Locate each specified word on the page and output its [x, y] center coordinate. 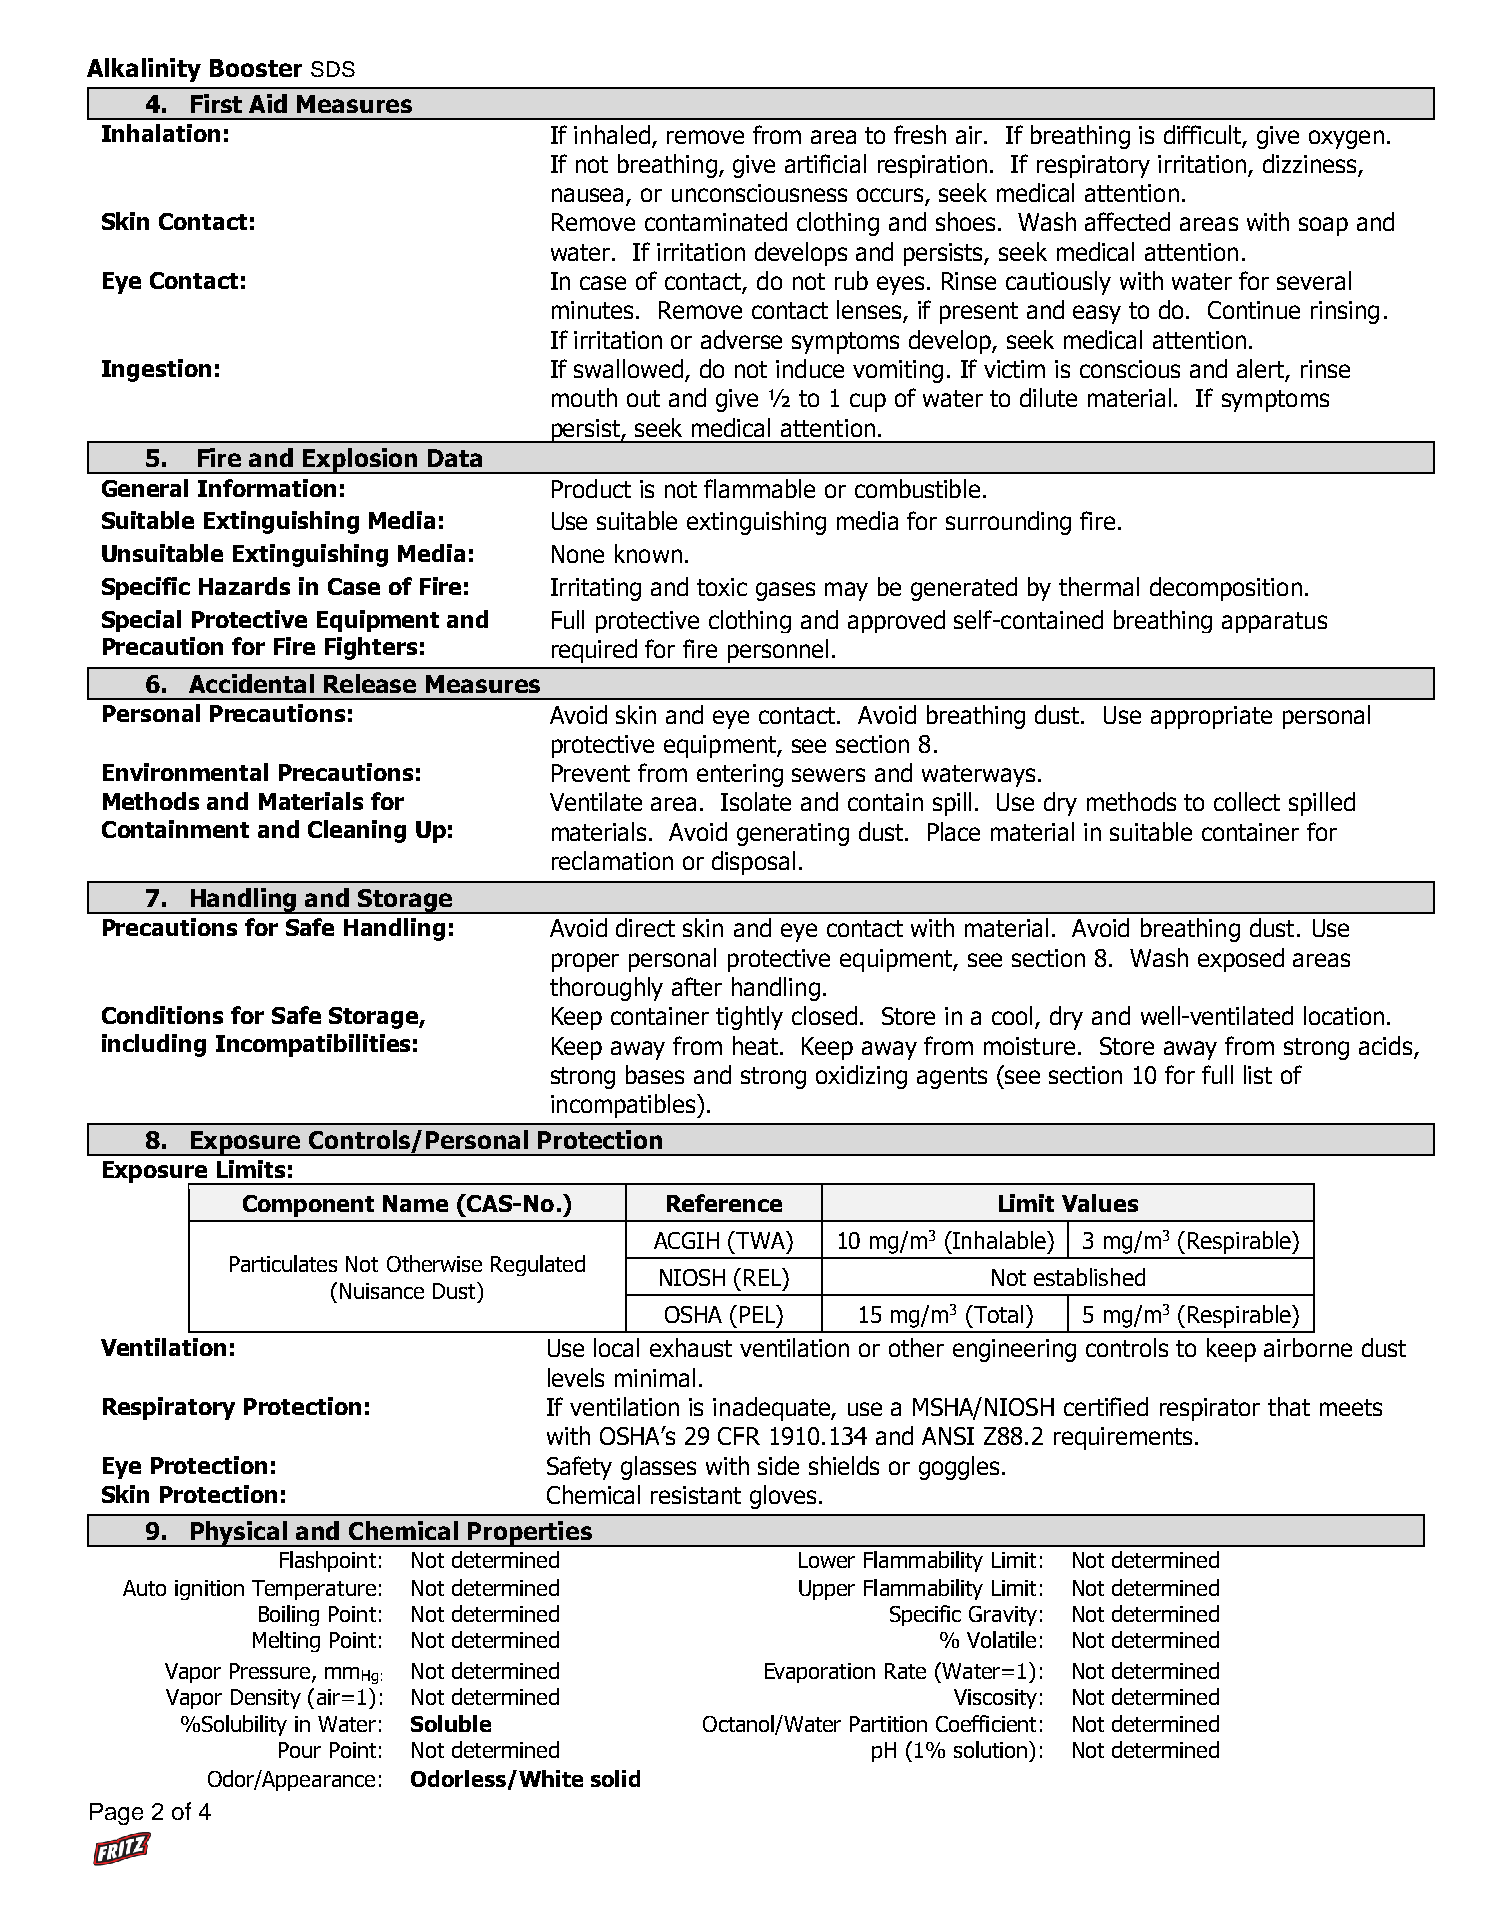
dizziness [1311, 165]
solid [615, 1778]
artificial [825, 163]
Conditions [162, 1015]
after [697, 986]
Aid [268, 103]
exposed [1241, 960]
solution [990, 1749]
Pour [300, 1750]
